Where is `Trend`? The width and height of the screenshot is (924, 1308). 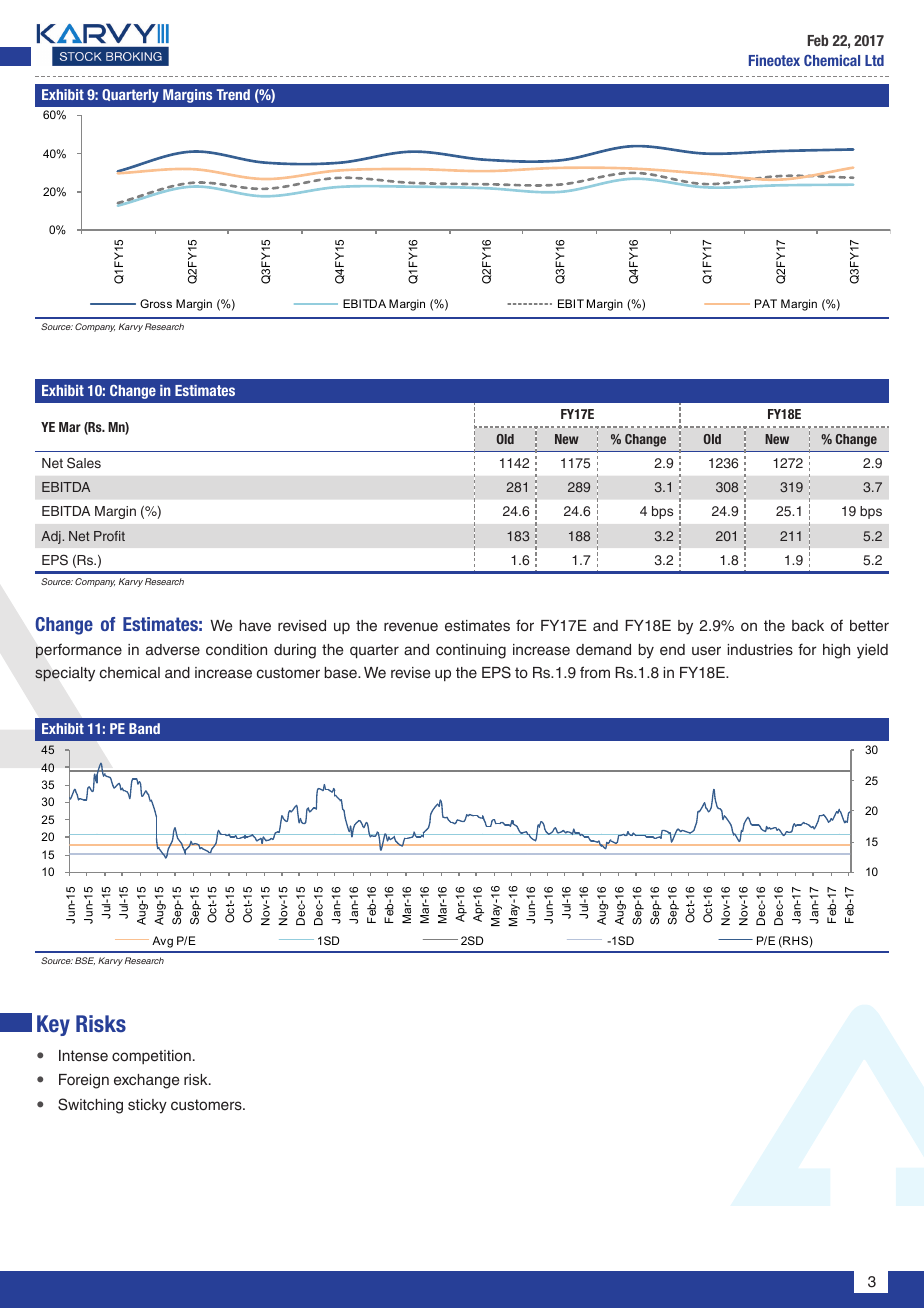
Trend is located at coordinates (233, 94).
